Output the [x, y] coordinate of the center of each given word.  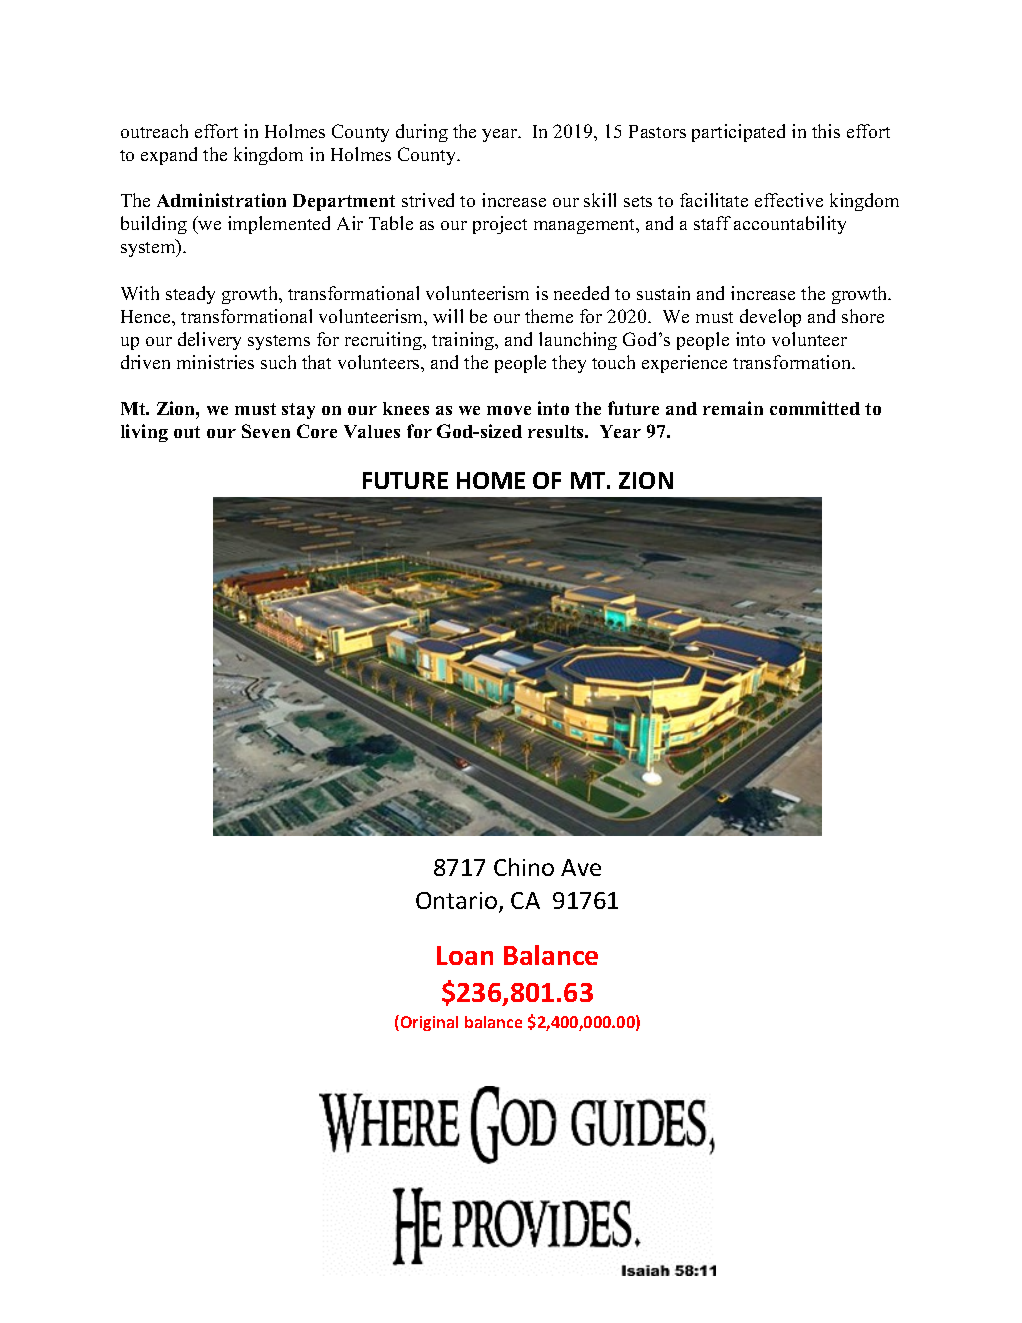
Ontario [456, 900]
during [422, 133]
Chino [524, 867]
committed [815, 408]
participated [738, 133]
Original [428, 1023]
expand [169, 156]
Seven [266, 431]
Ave [581, 867]
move [509, 410]
